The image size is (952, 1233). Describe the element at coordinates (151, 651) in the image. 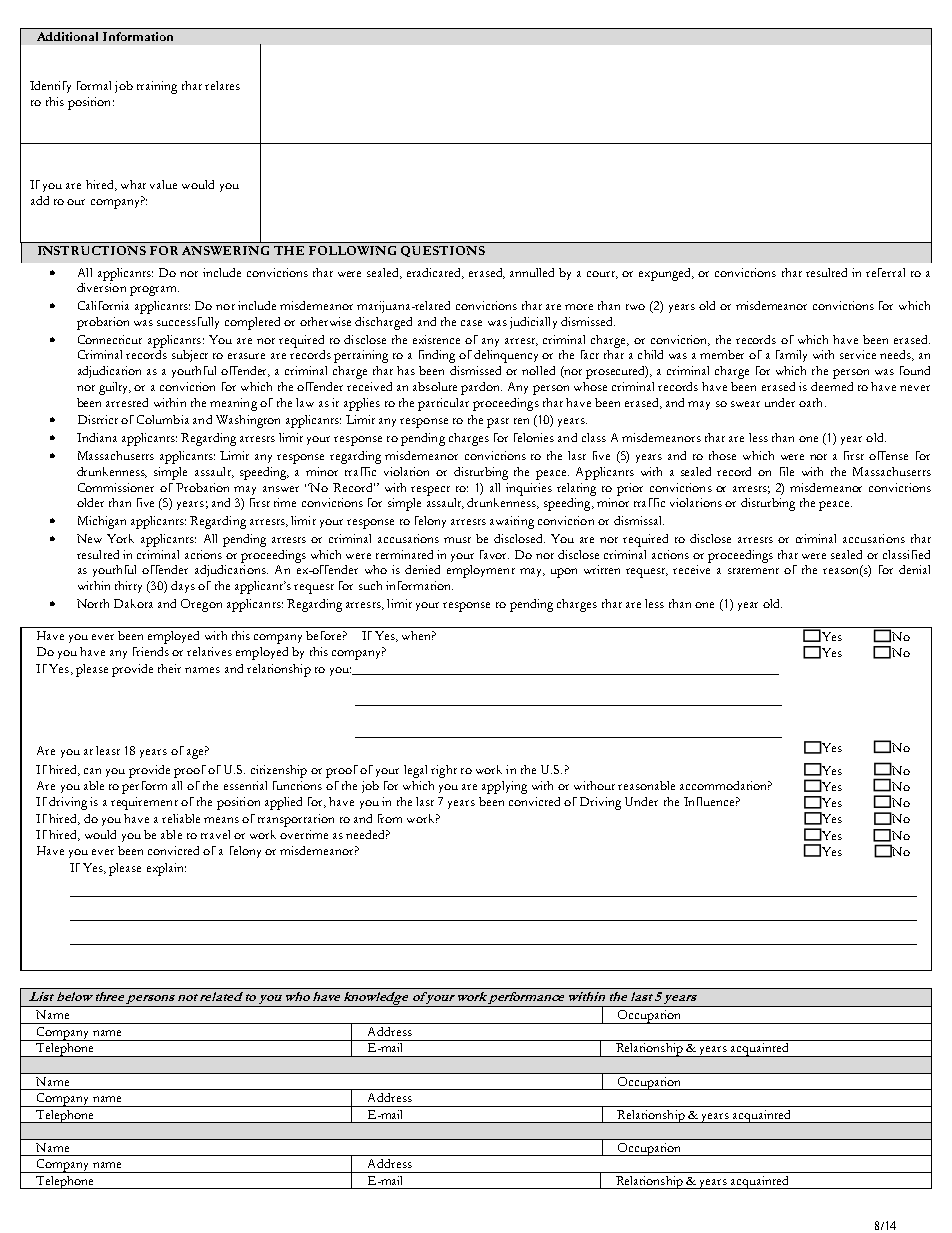

I see `friends` at that location.
